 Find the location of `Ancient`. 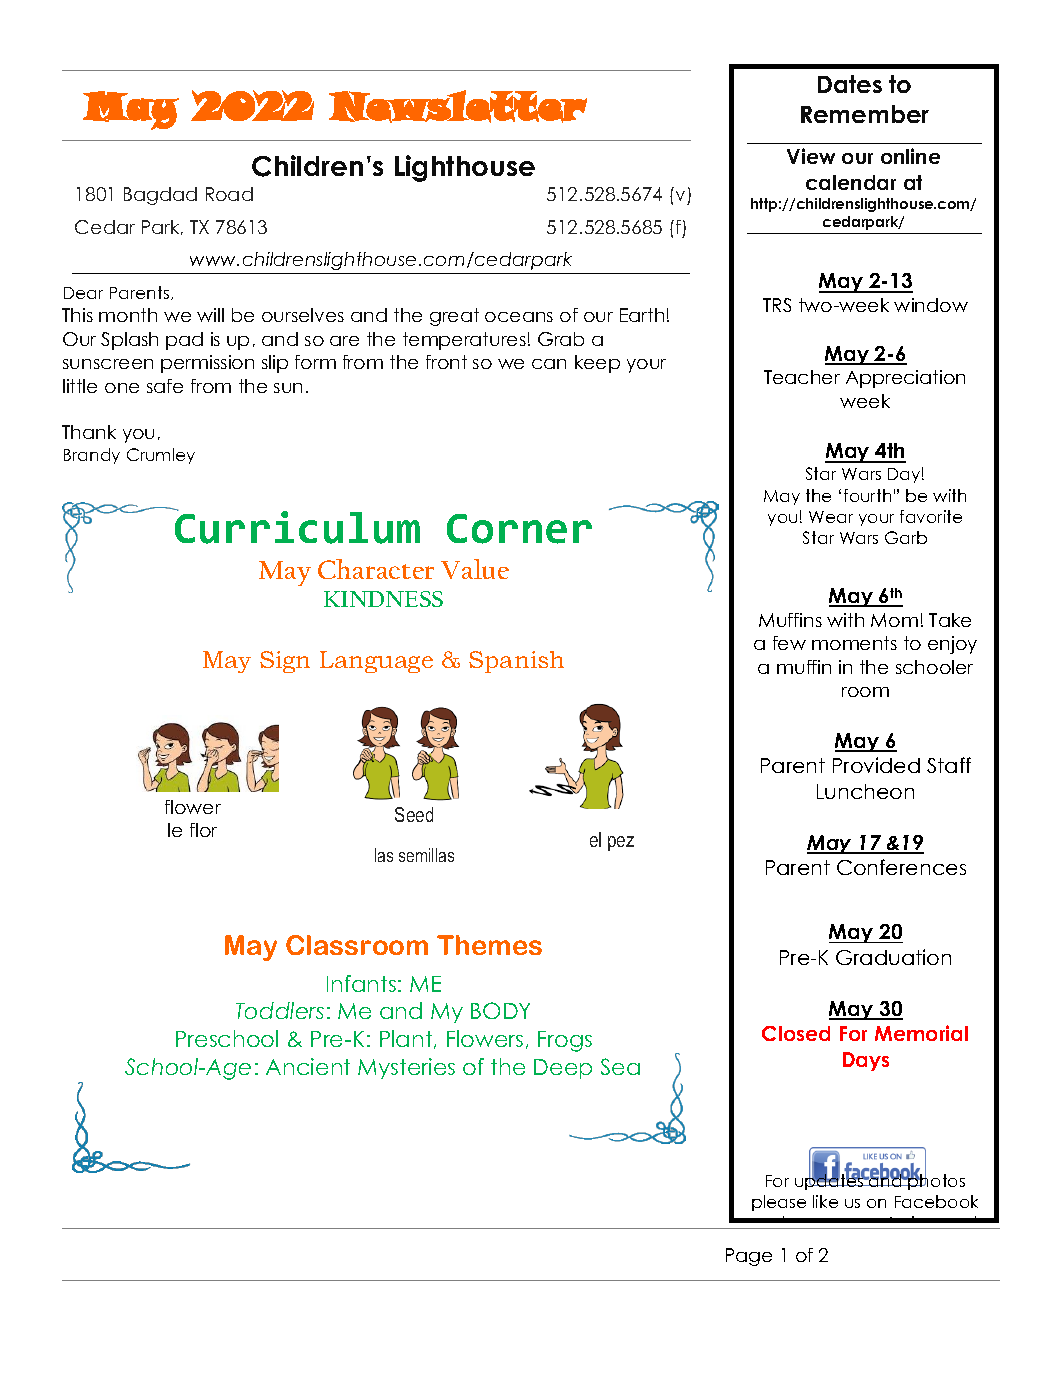

Ancient is located at coordinates (308, 1066).
